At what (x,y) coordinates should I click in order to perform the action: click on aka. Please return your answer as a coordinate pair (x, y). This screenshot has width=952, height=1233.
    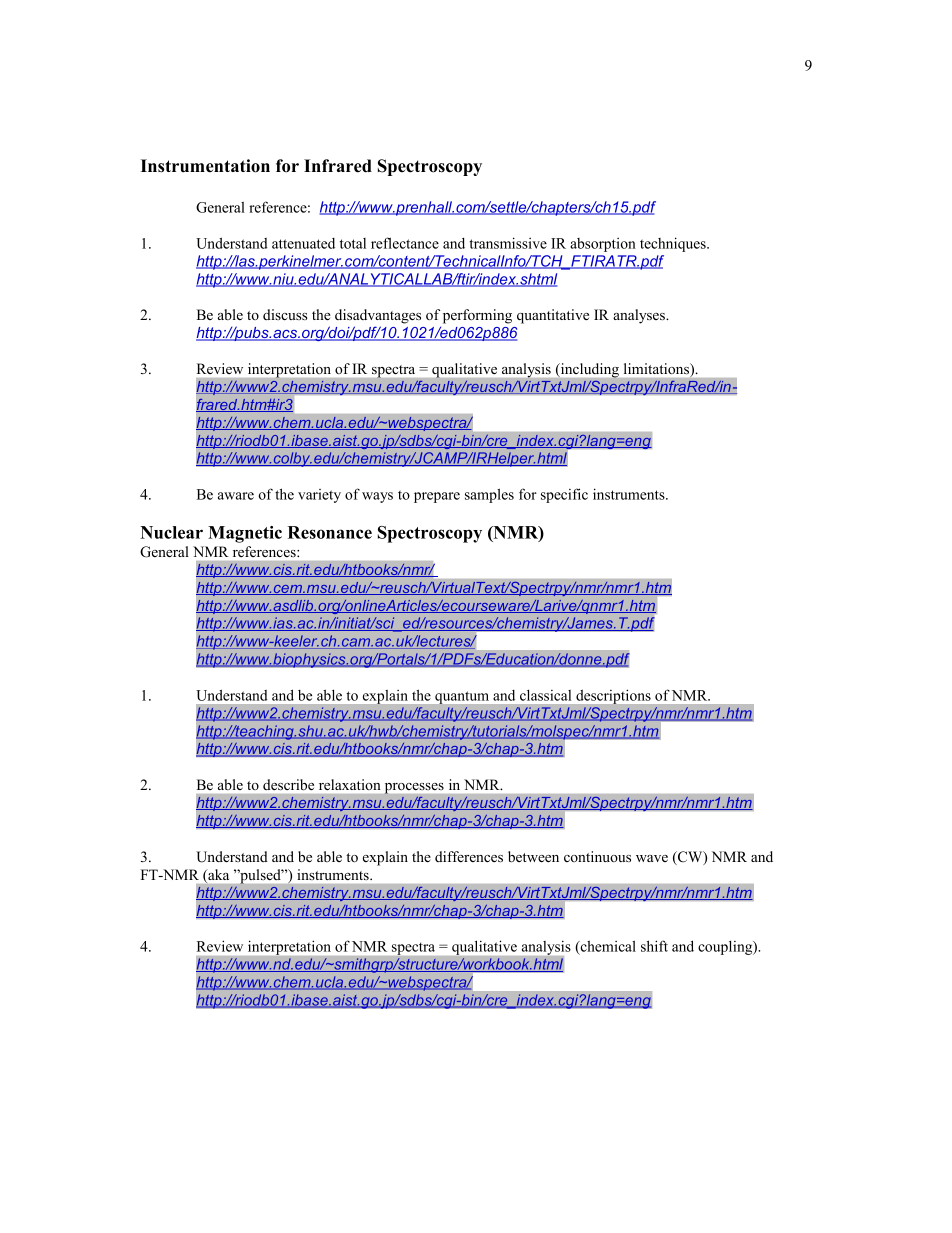
    Looking at the image, I should click on (217, 876).
